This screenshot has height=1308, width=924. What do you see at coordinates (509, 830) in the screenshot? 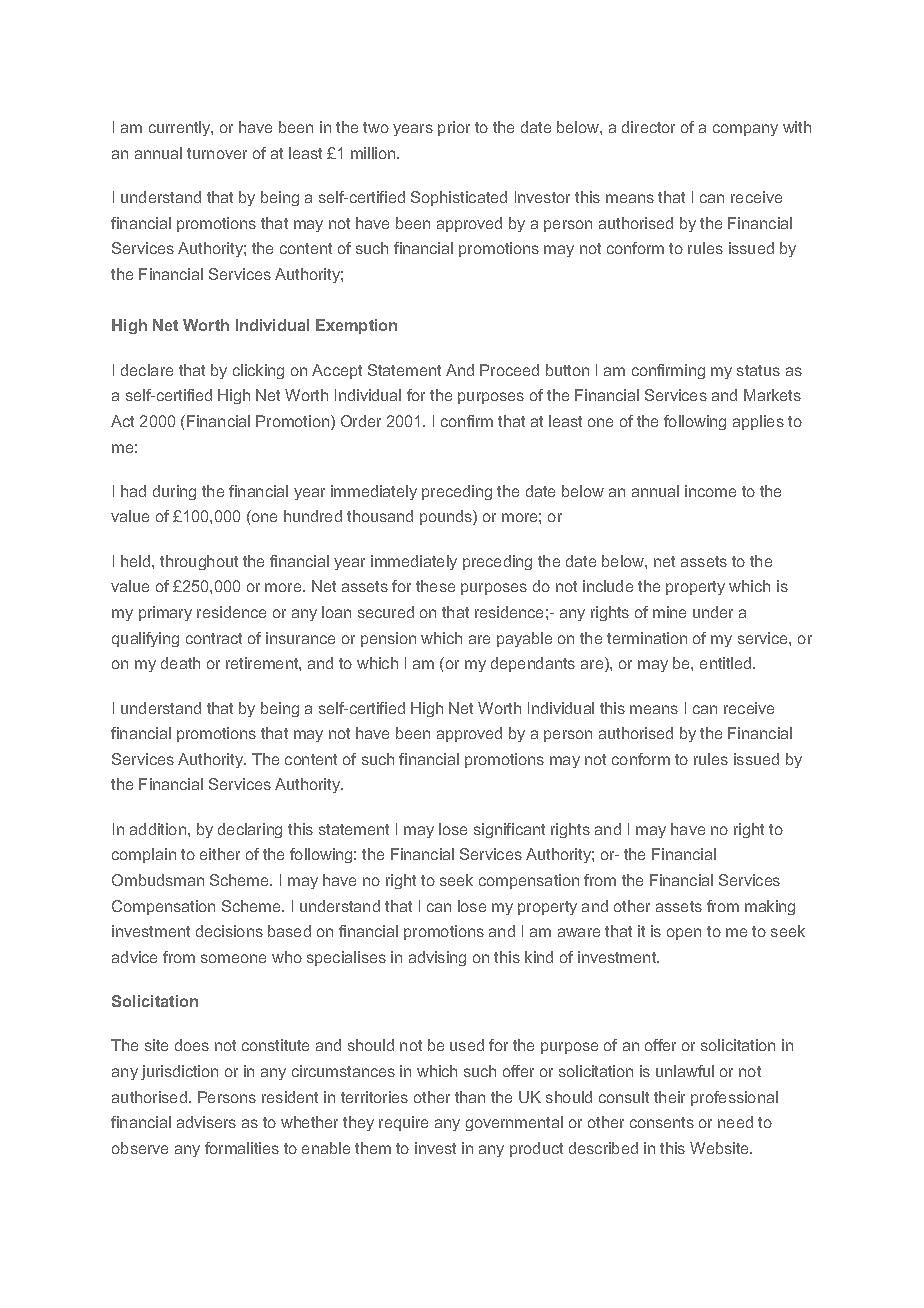
I see `significant` at bounding box center [509, 830].
